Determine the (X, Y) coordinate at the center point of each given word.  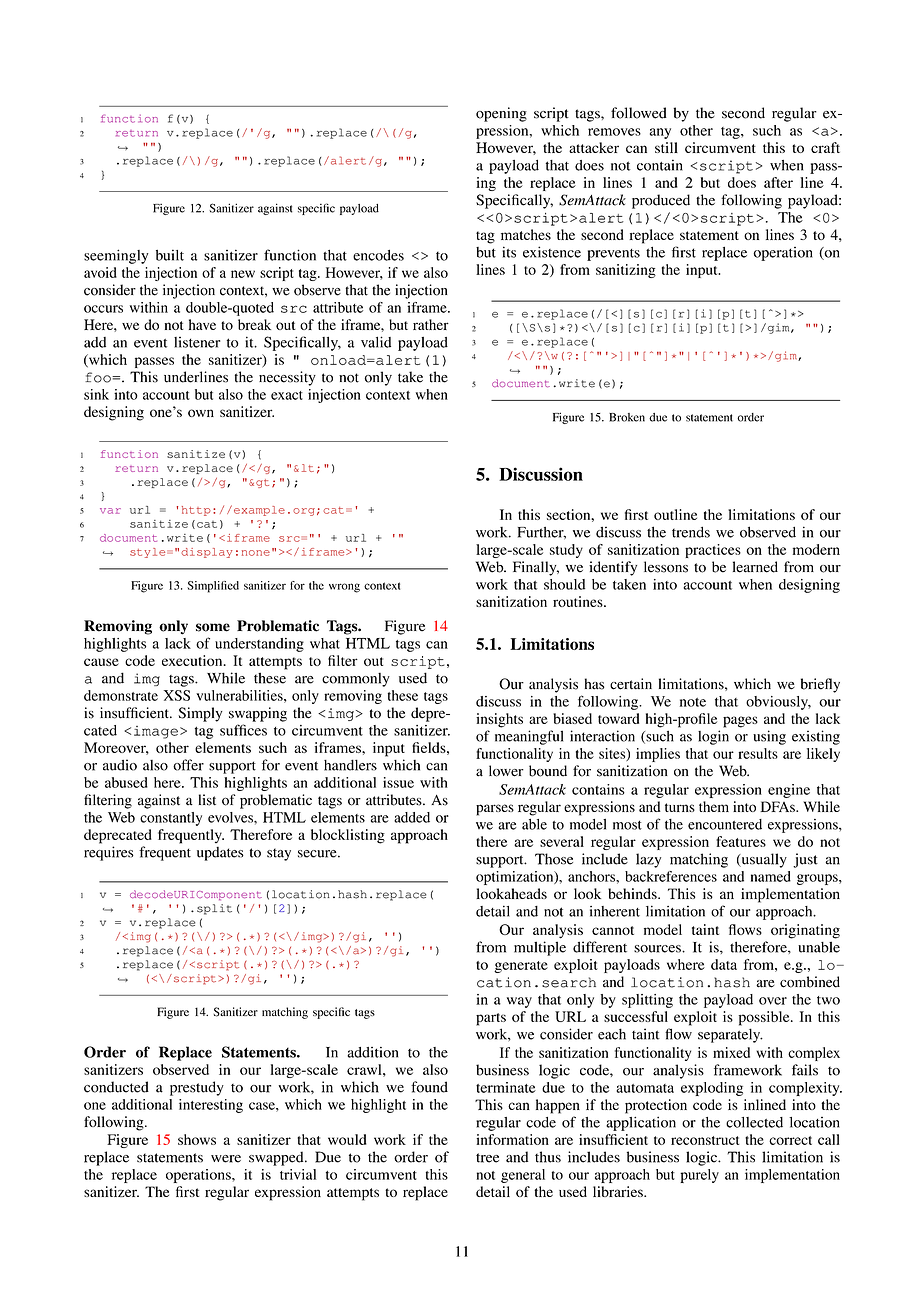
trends (691, 532)
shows (197, 1139)
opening (501, 114)
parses (495, 810)
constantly (171, 819)
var (110, 511)
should (564, 584)
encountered (725, 824)
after (778, 182)
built (170, 255)
